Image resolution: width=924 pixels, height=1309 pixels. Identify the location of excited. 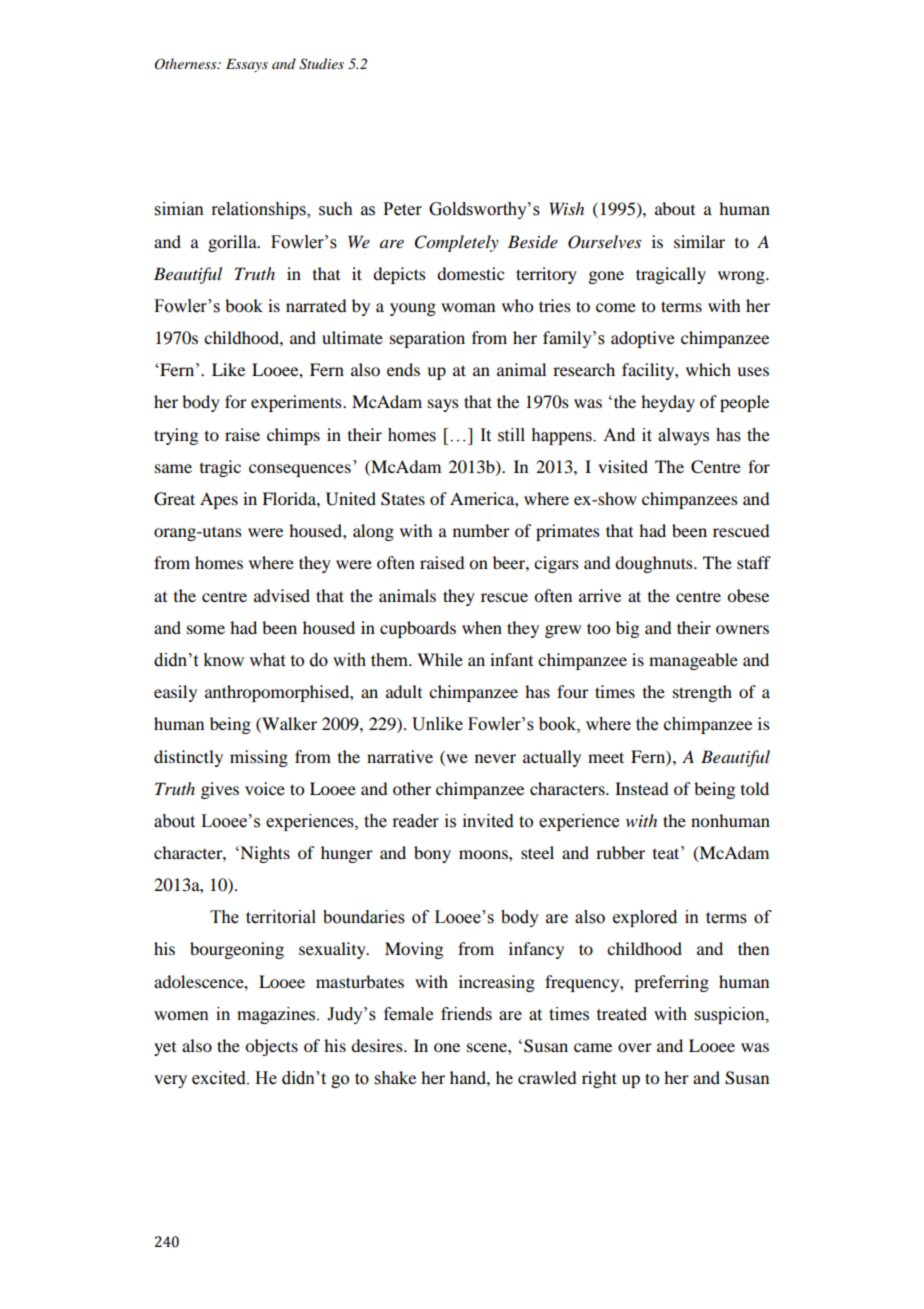
(220, 1078).
